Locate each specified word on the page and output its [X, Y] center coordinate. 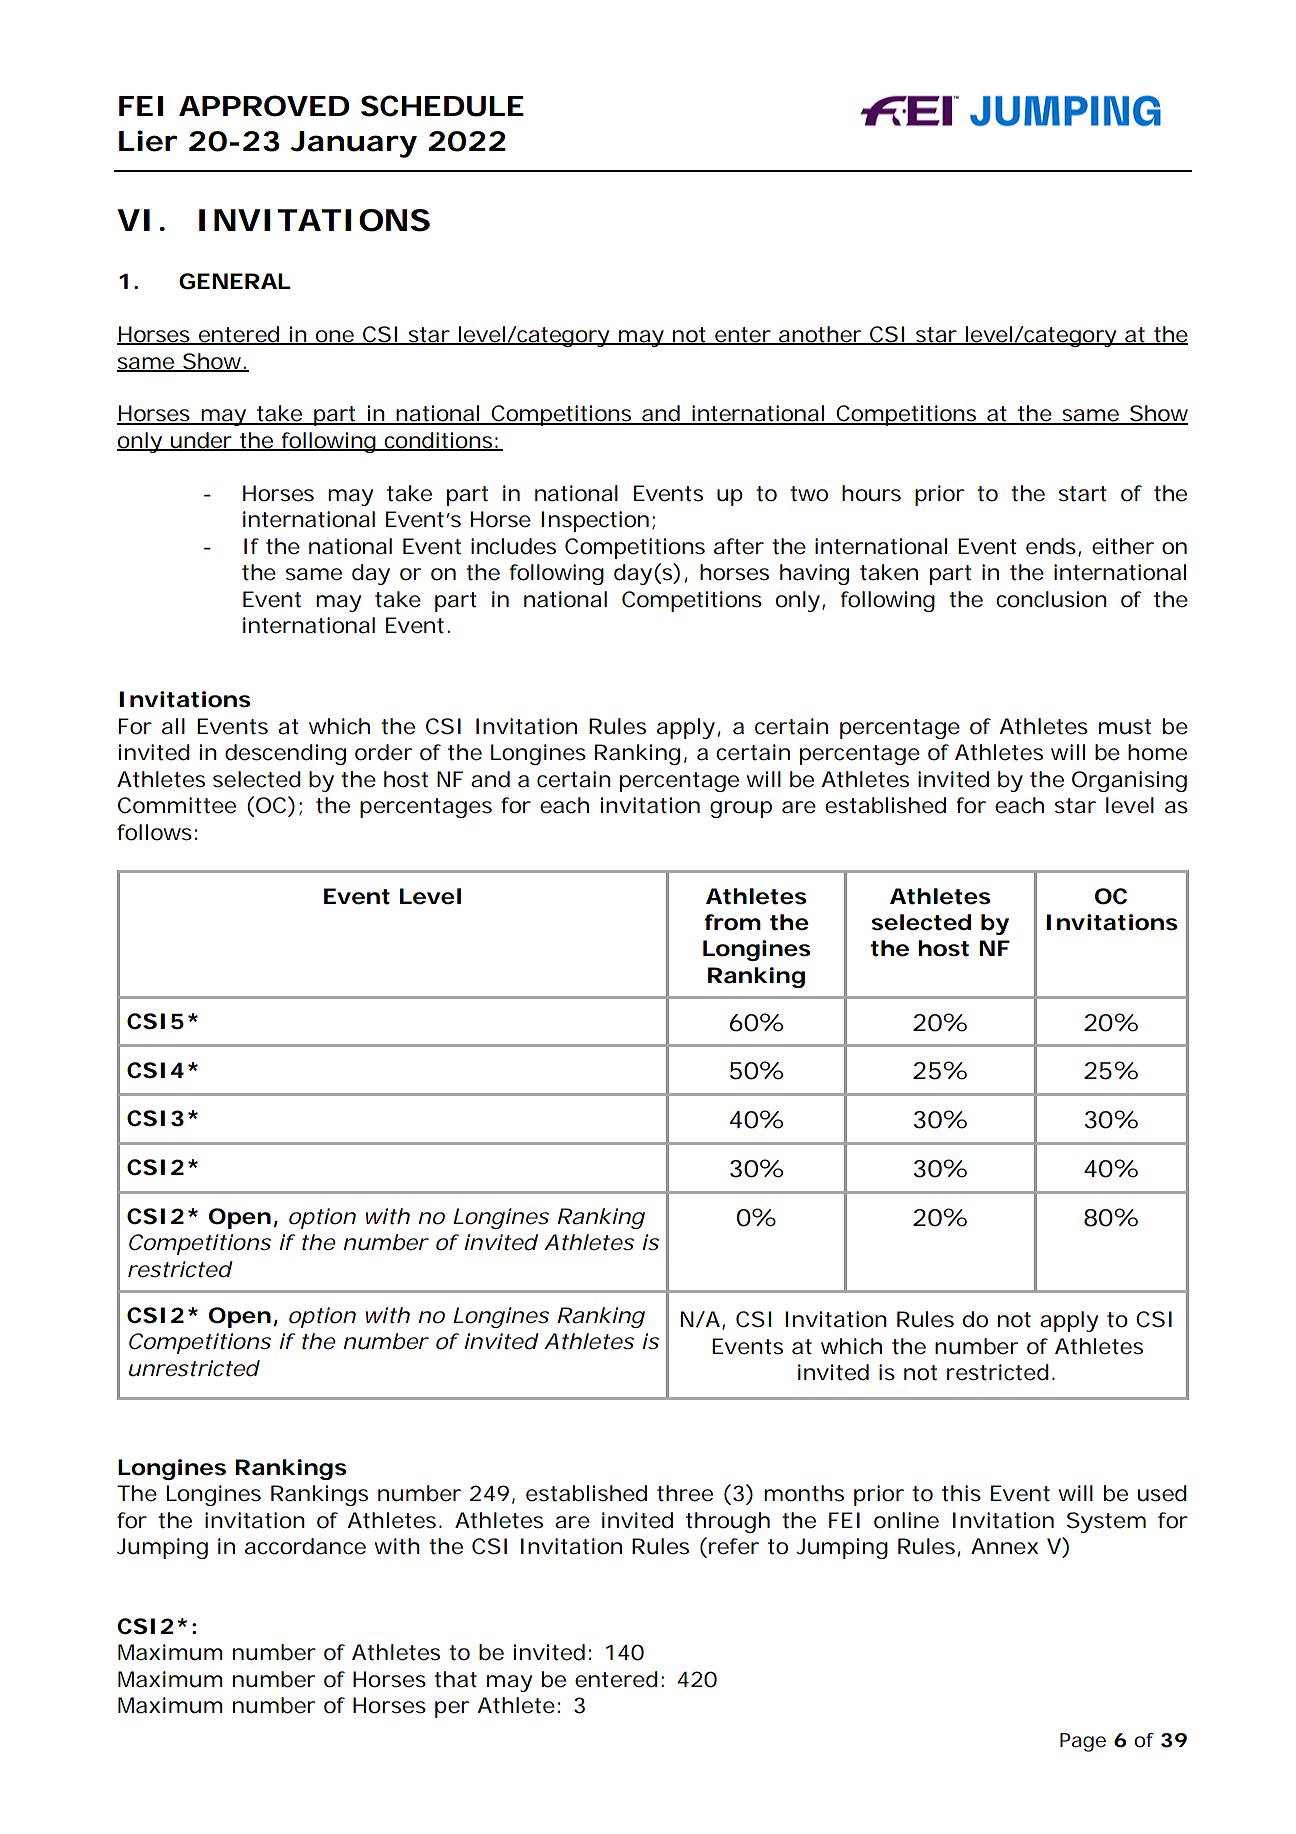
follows [157, 832]
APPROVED [264, 106]
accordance [305, 1546]
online [906, 1520]
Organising [1129, 781]
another [822, 335]
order [383, 752]
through [728, 1522]
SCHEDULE [442, 106]
